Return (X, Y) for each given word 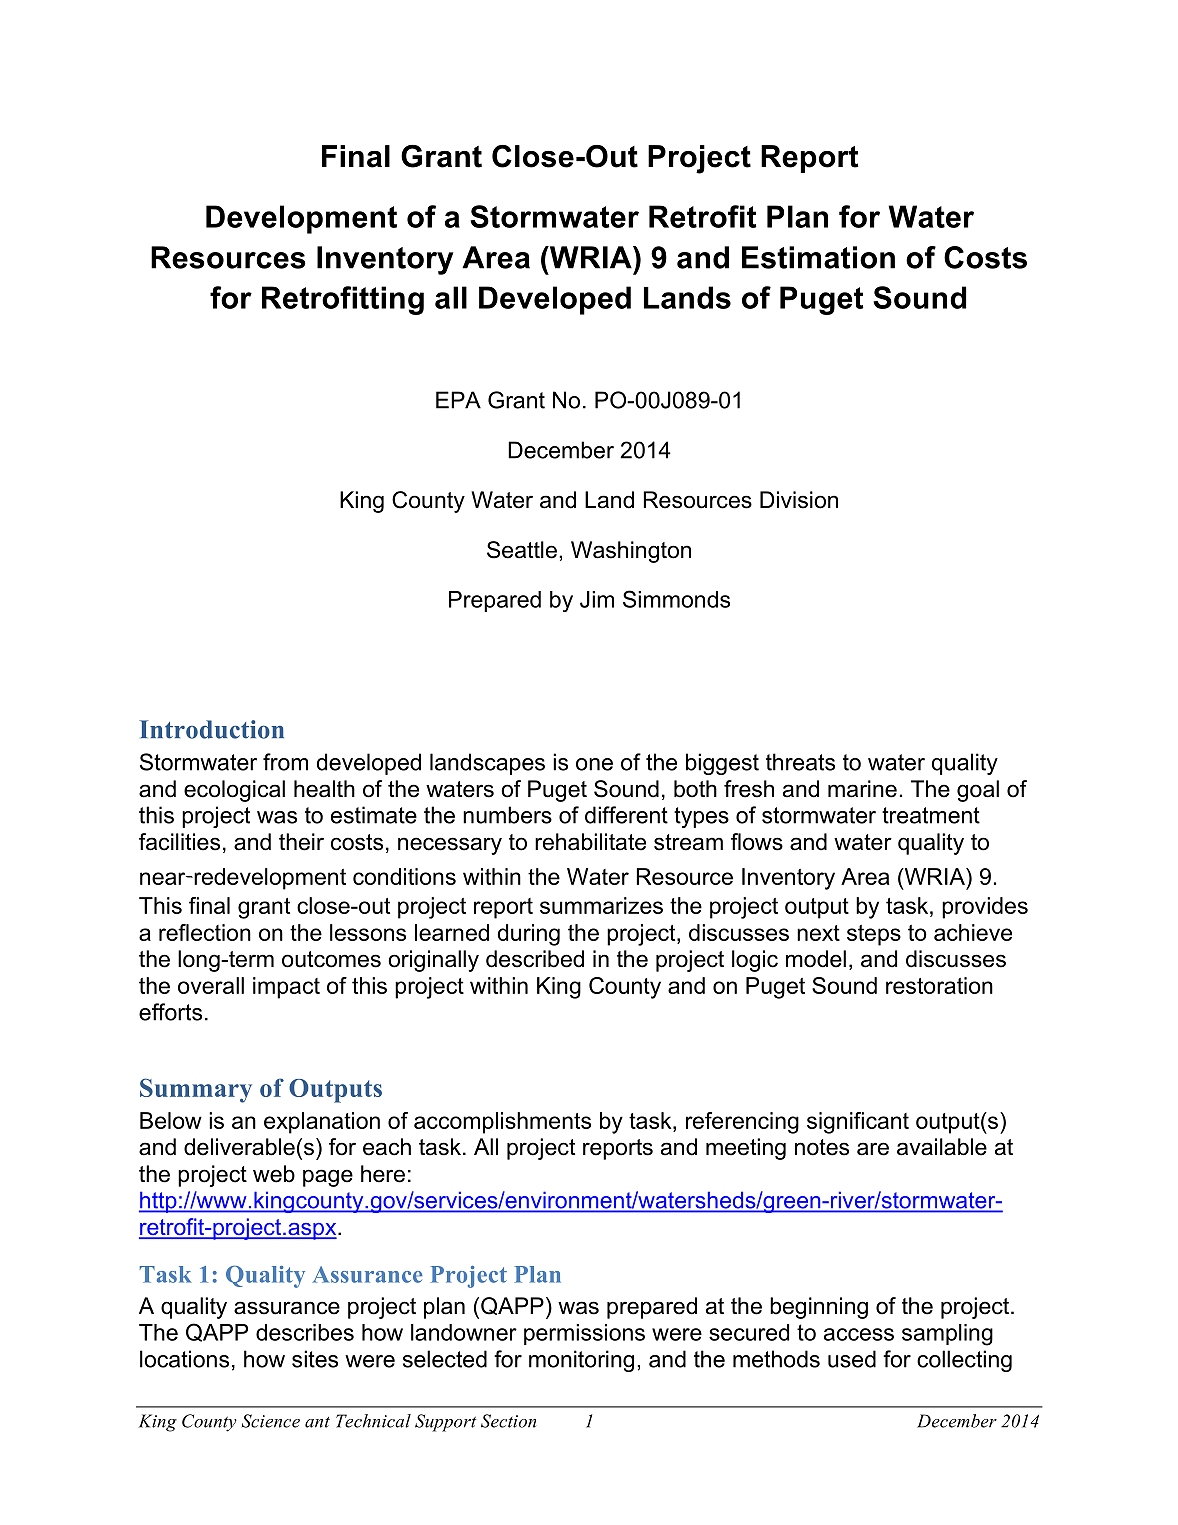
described (535, 959)
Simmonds (676, 599)
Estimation (818, 257)
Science (271, 1421)
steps (874, 935)
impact (286, 988)
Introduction (211, 729)
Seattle (522, 550)
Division (799, 500)
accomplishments (502, 1123)
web (274, 1174)
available (942, 1147)
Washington (631, 552)
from (285, 762)
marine (862, 789)
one (594, 764)
